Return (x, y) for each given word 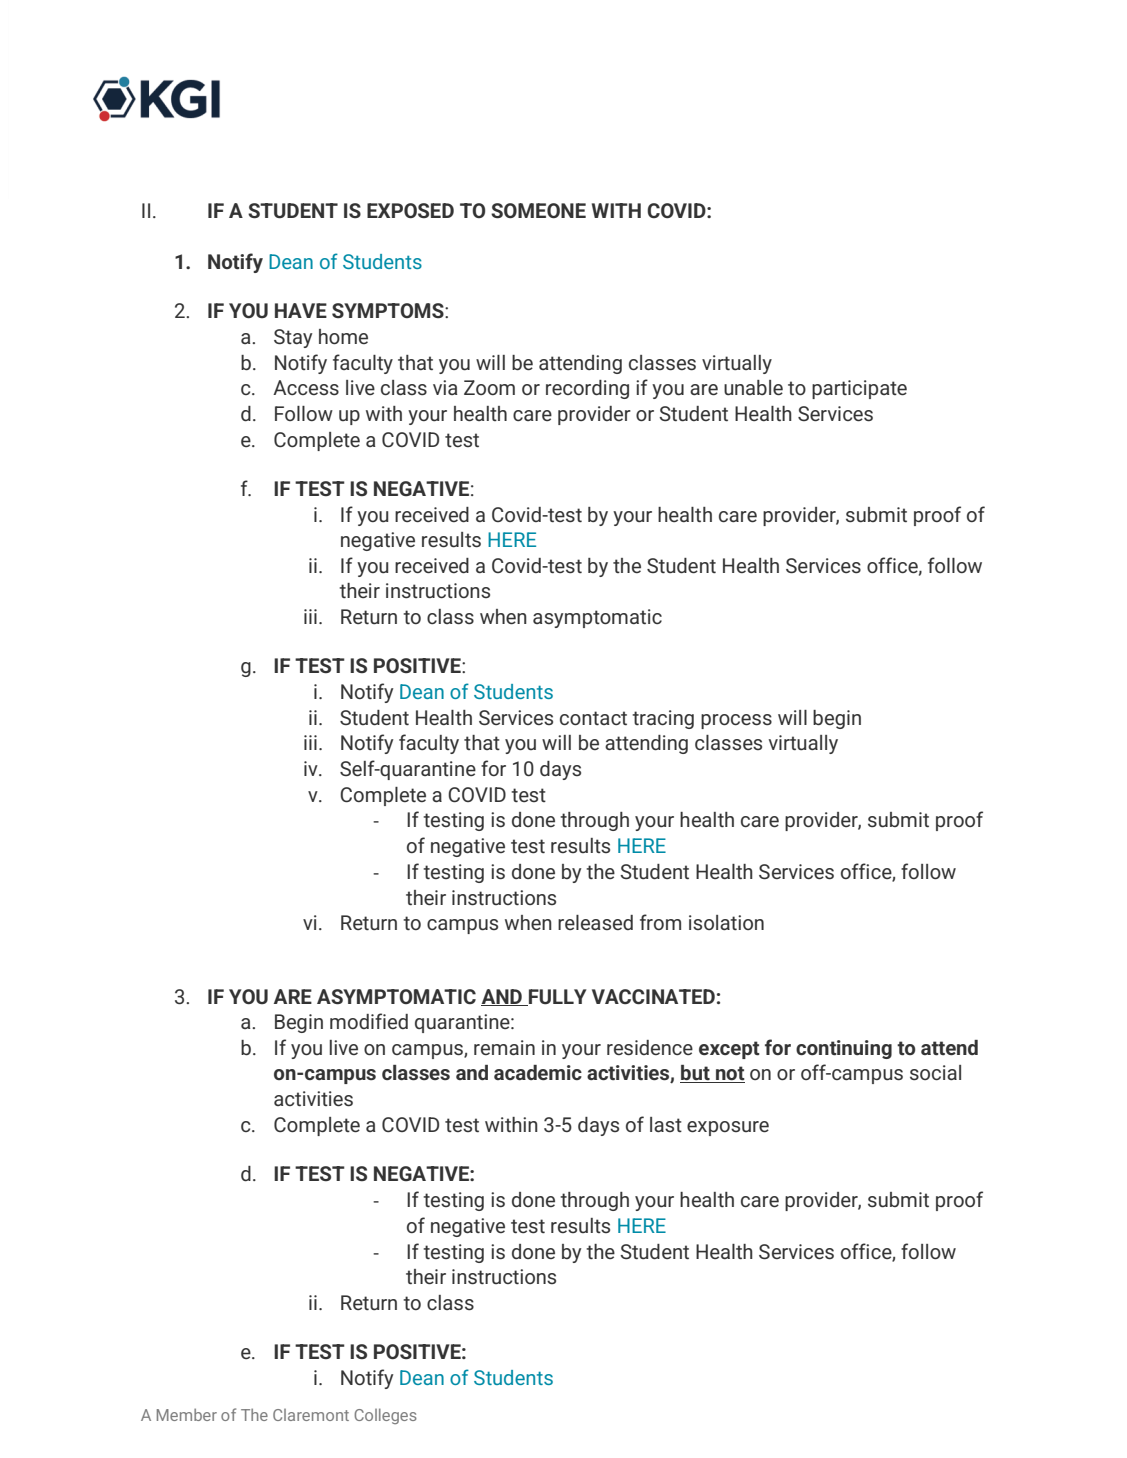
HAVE (301, 310)
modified (369, 1021)
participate (859, 389)
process (736, 721)
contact (593, 718)
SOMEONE (538, 211)
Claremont (311, 1415)
